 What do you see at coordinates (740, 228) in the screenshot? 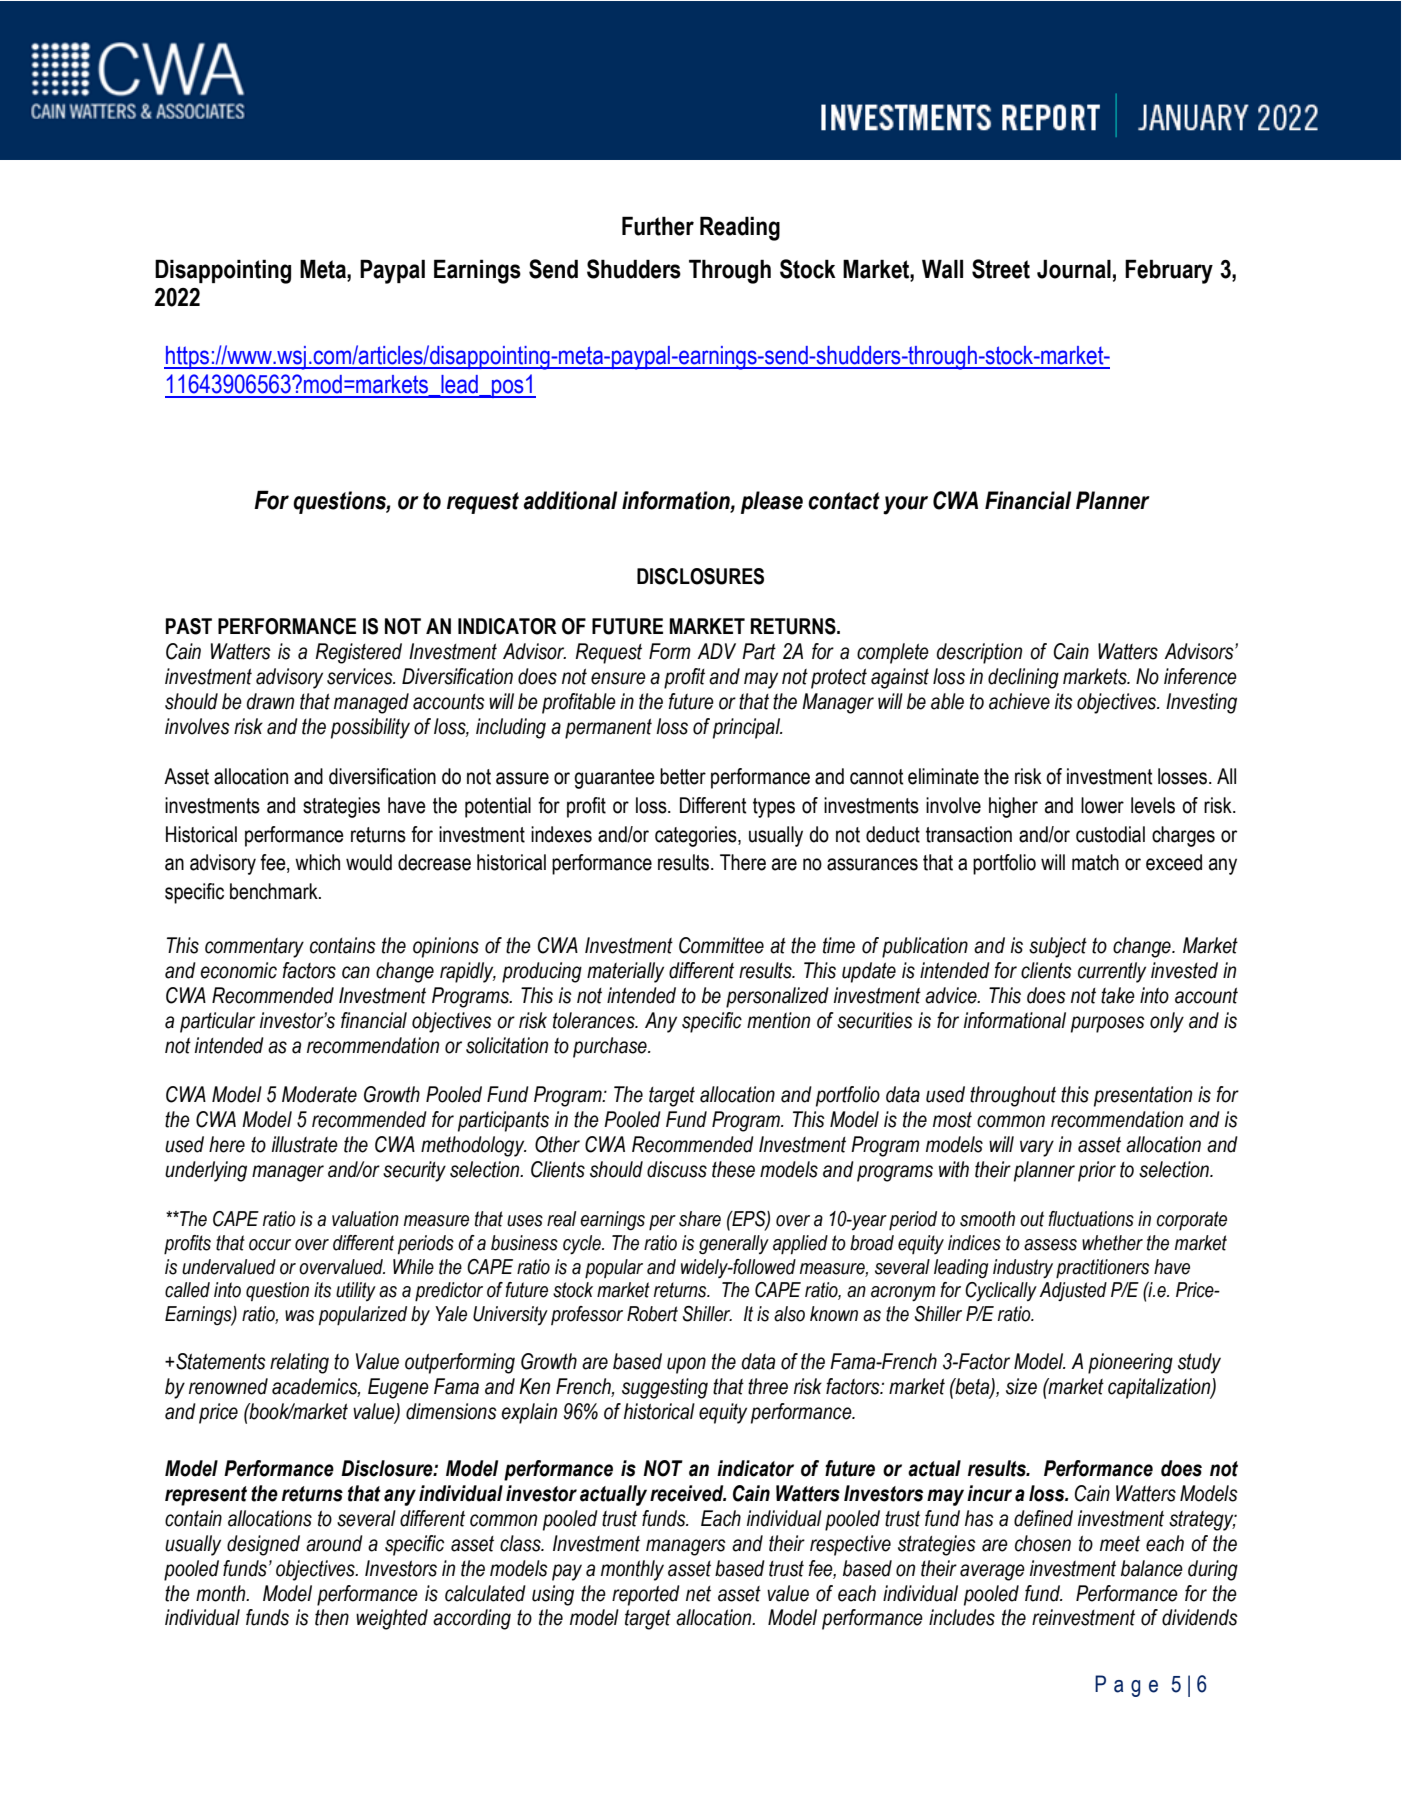
I see `Reading` at bounding box center [740, 228].
